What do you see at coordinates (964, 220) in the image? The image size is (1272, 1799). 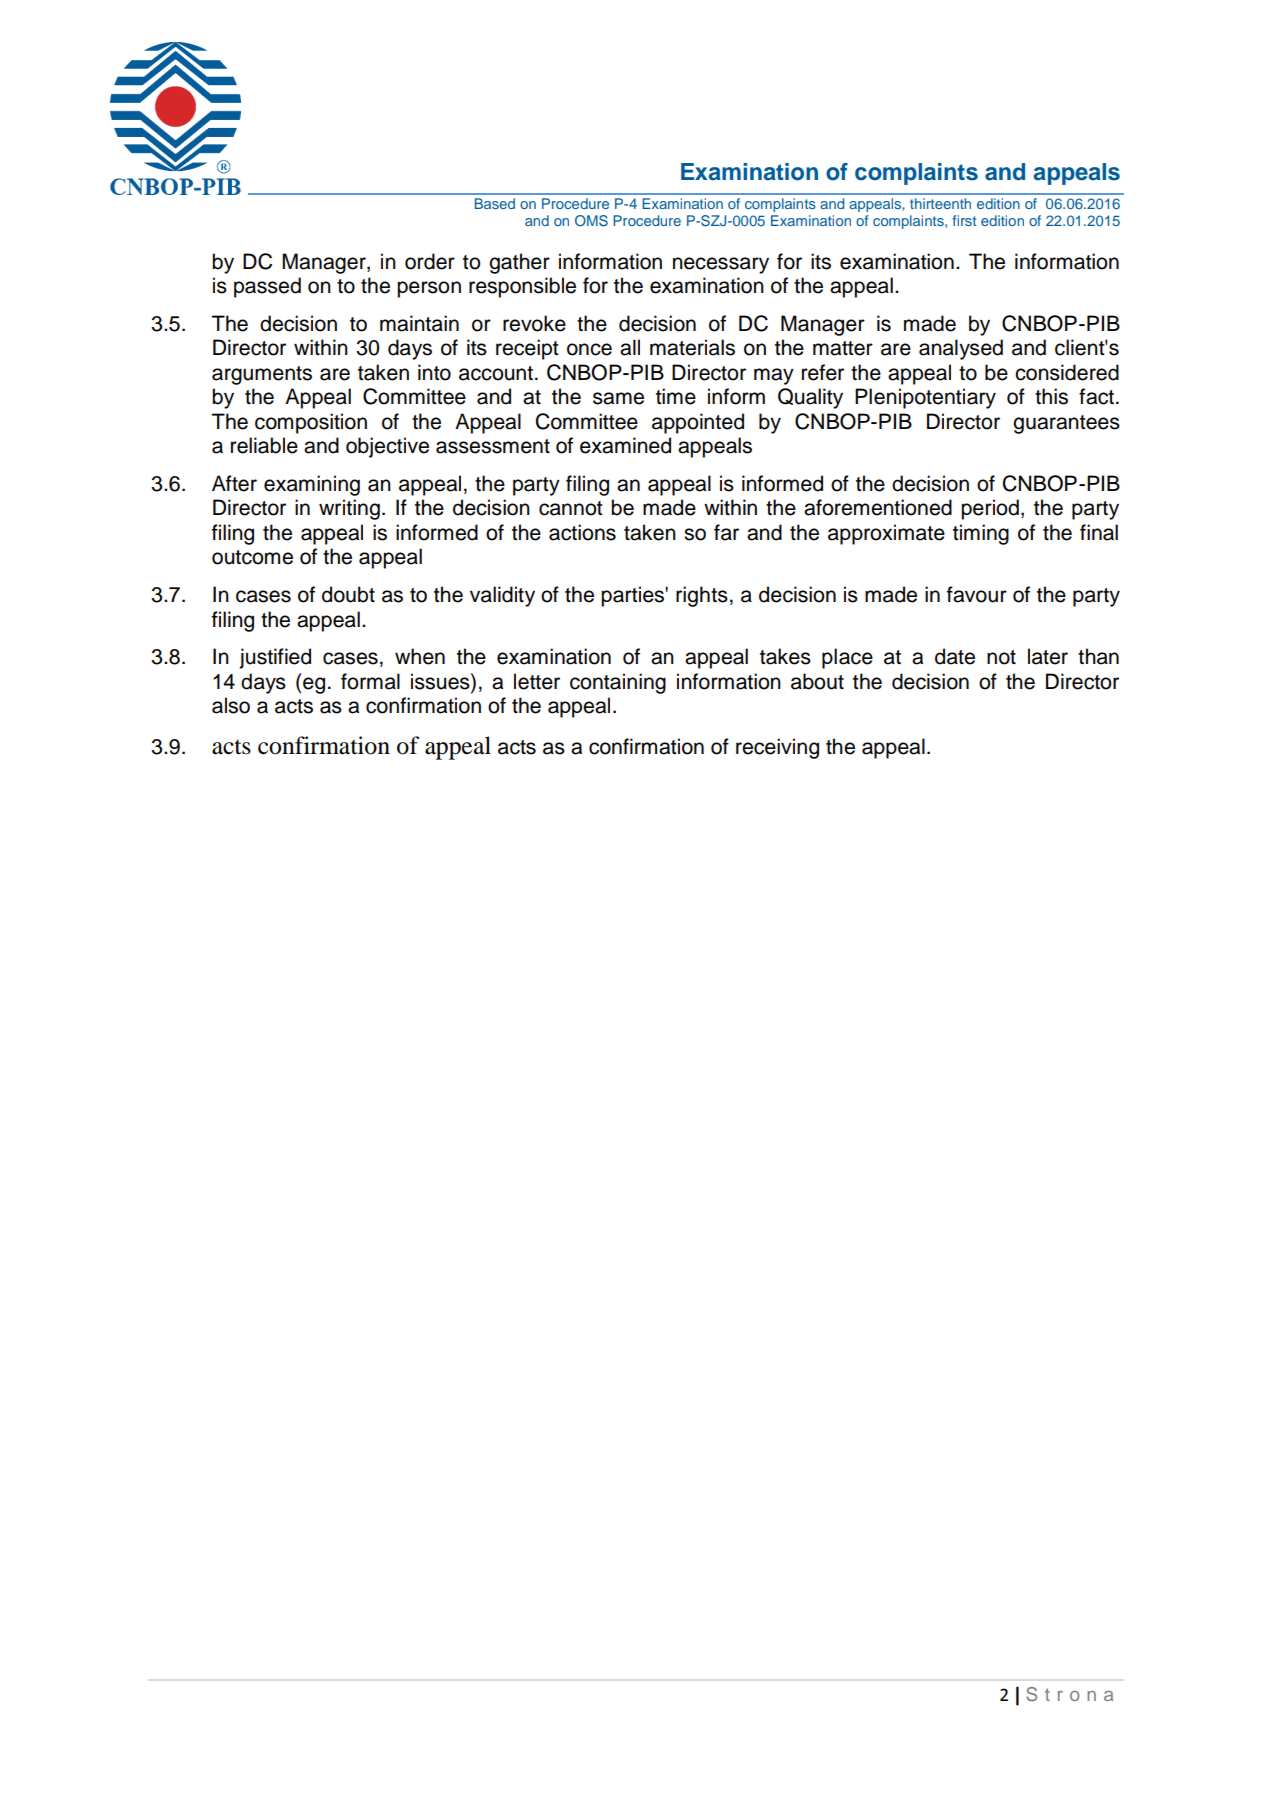 I see `first` at bounding box center [964, 220].
